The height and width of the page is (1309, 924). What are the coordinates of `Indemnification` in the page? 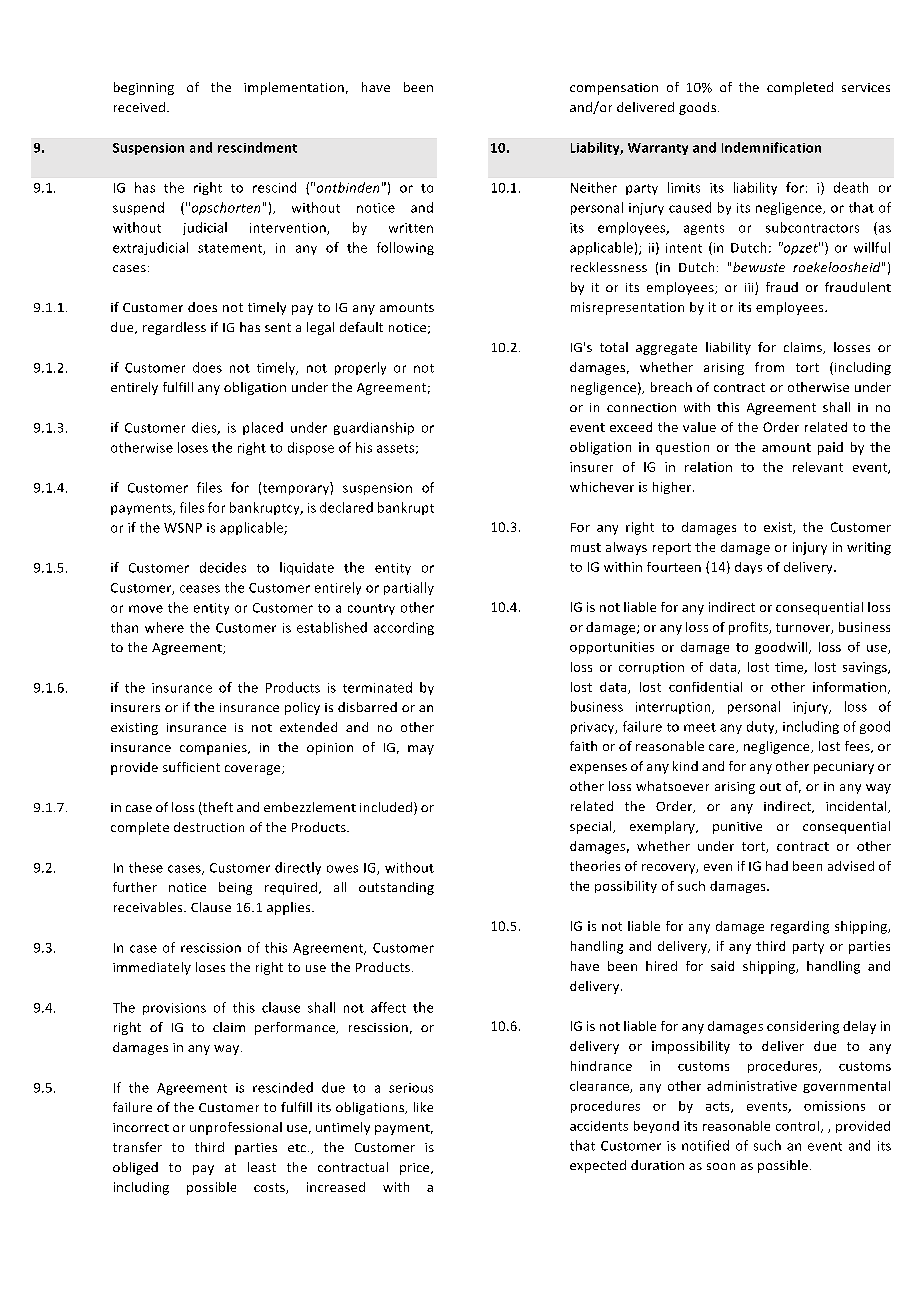 It's located at (771, 147).
